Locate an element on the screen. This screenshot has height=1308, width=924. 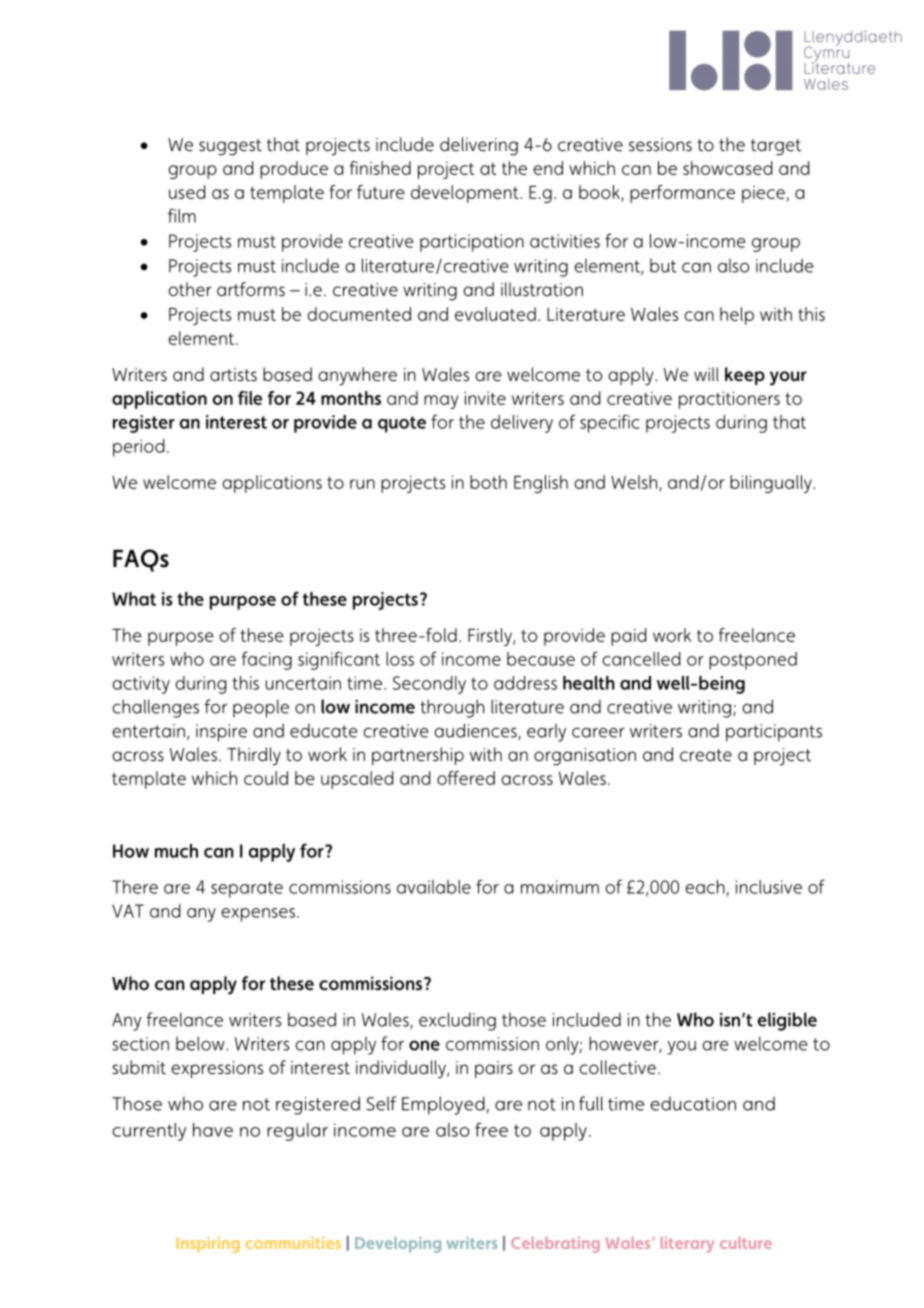
each is located at coordinates (705, 887).
